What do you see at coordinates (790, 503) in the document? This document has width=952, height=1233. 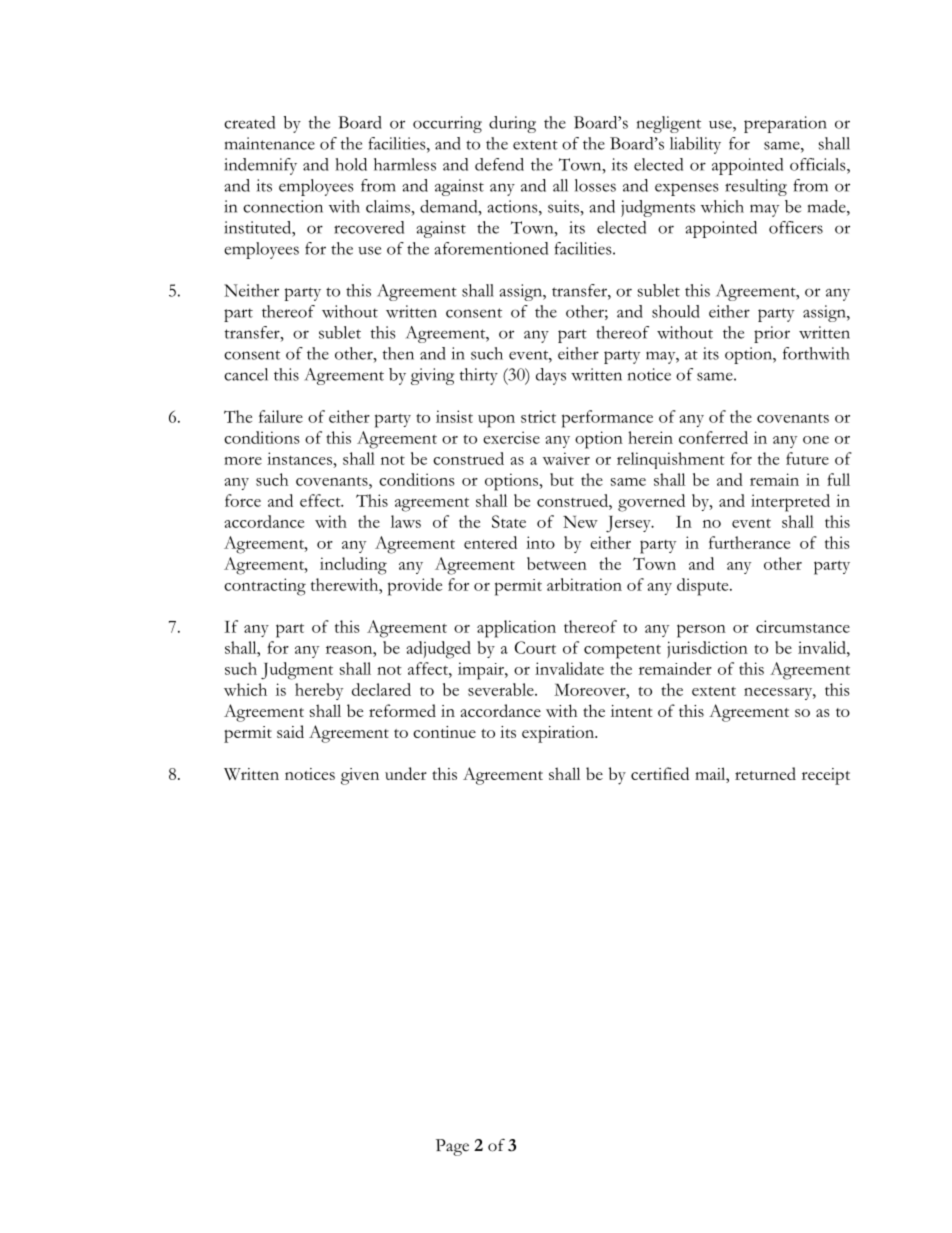 I see `interpreted` at bounding box center [790, 503].
